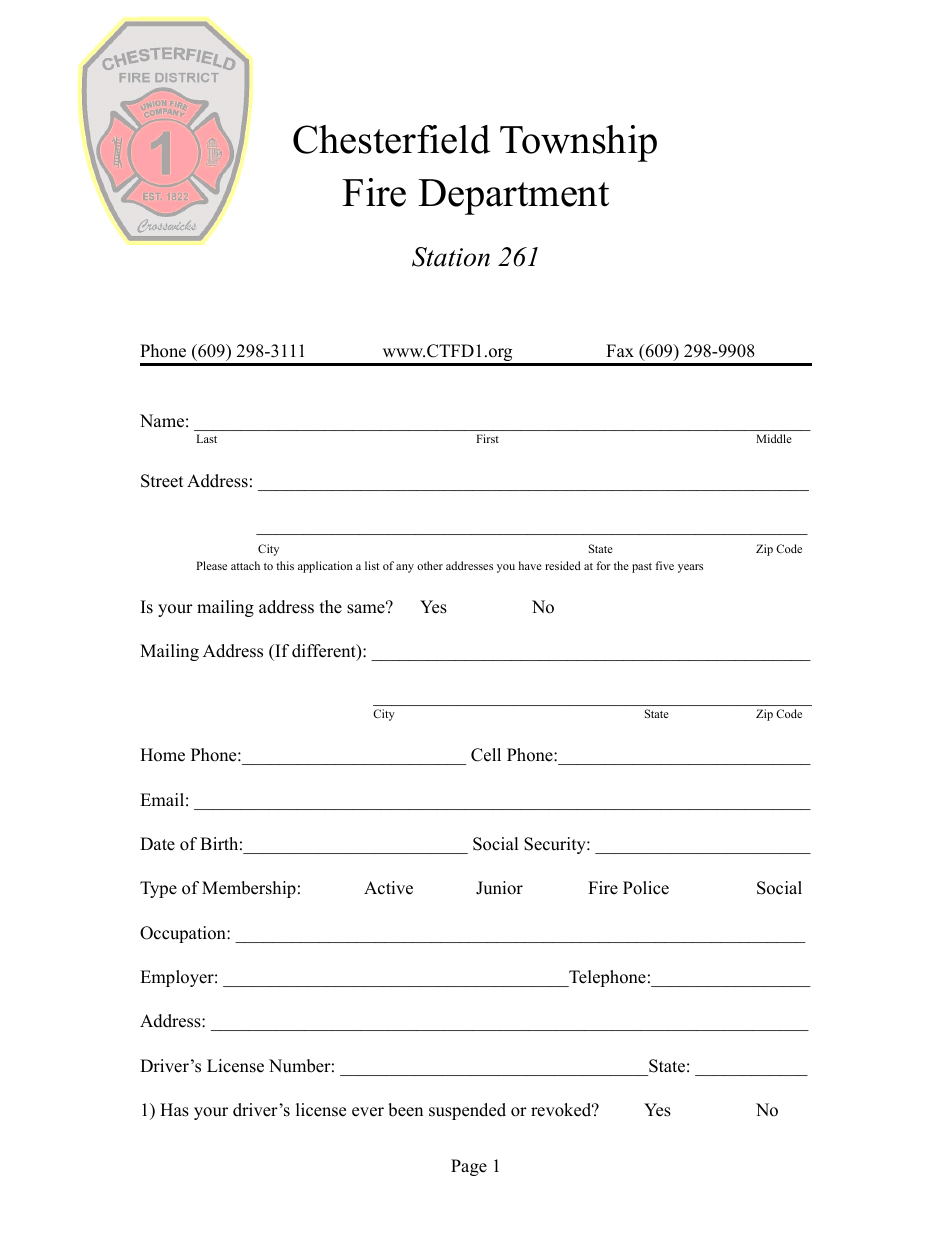 Image resolution: width=952 pixels, height=1233 pixels. What do you see at coordinates (467, 1111) in the image?
I see `suspended` at bounding box center [467, 1111].
